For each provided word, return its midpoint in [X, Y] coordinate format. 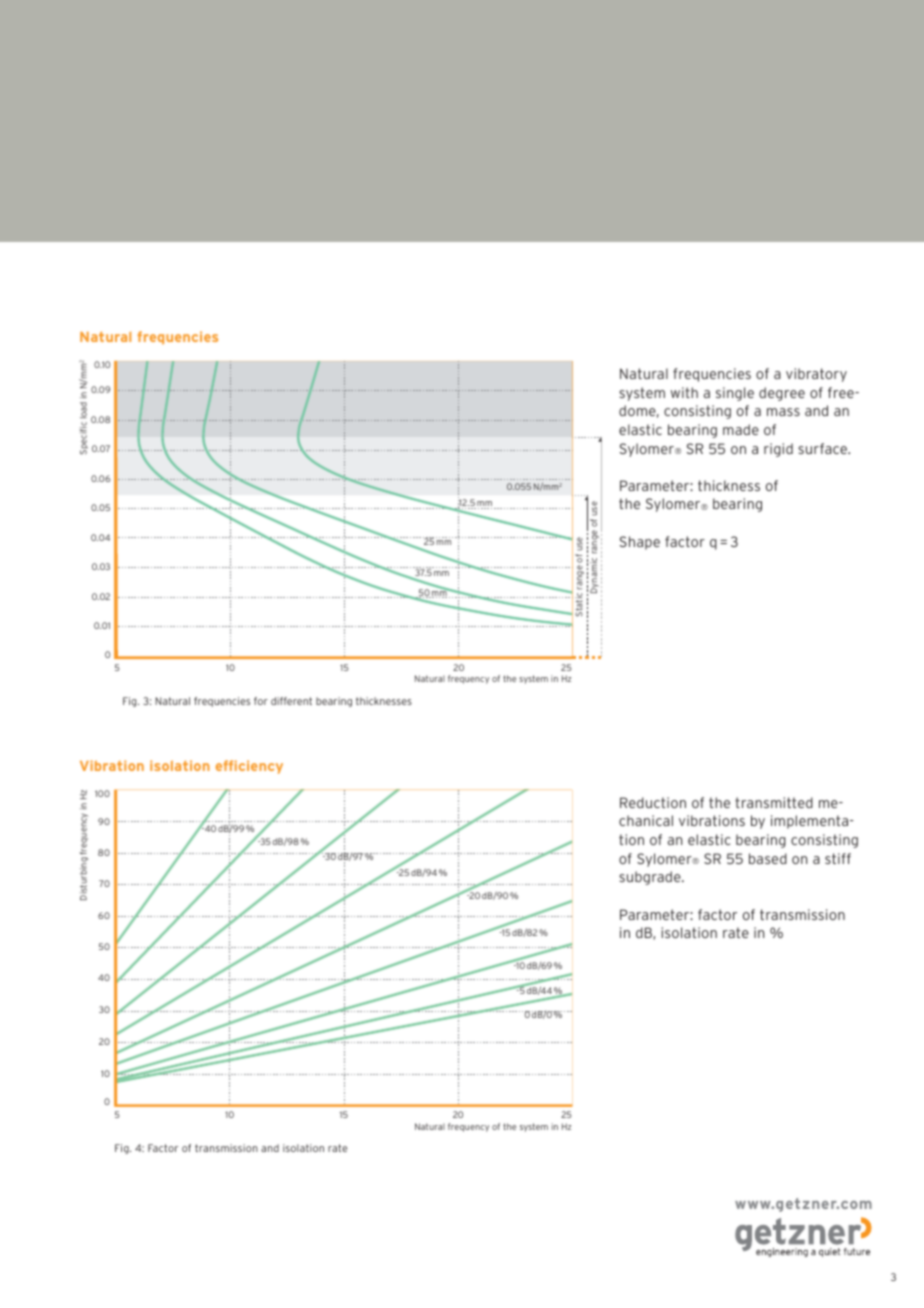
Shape [640, 543]
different [291, 701]
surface [823, 448]
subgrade [651, 878]
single [735, 394]
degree [782, 394]
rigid [778, 450]
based [768, 858]
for [261, 701]
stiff [838, 858]
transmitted [774, 802]
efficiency [249, 767]
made [741, 429]
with [684, 392]
